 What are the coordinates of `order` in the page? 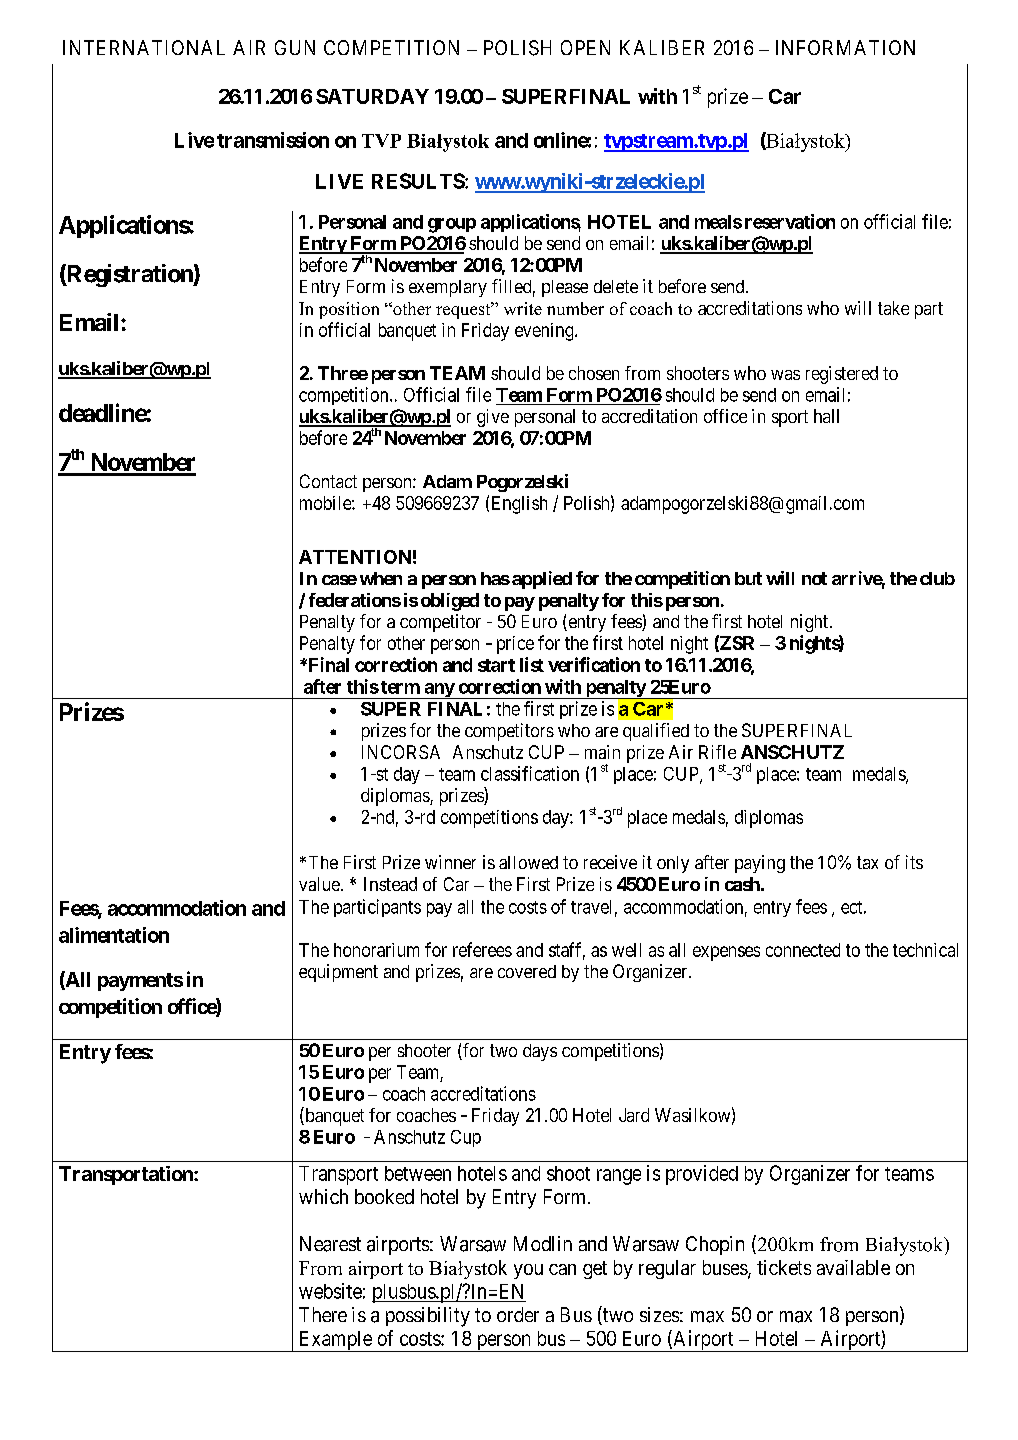 It's located at (518, 1314).
